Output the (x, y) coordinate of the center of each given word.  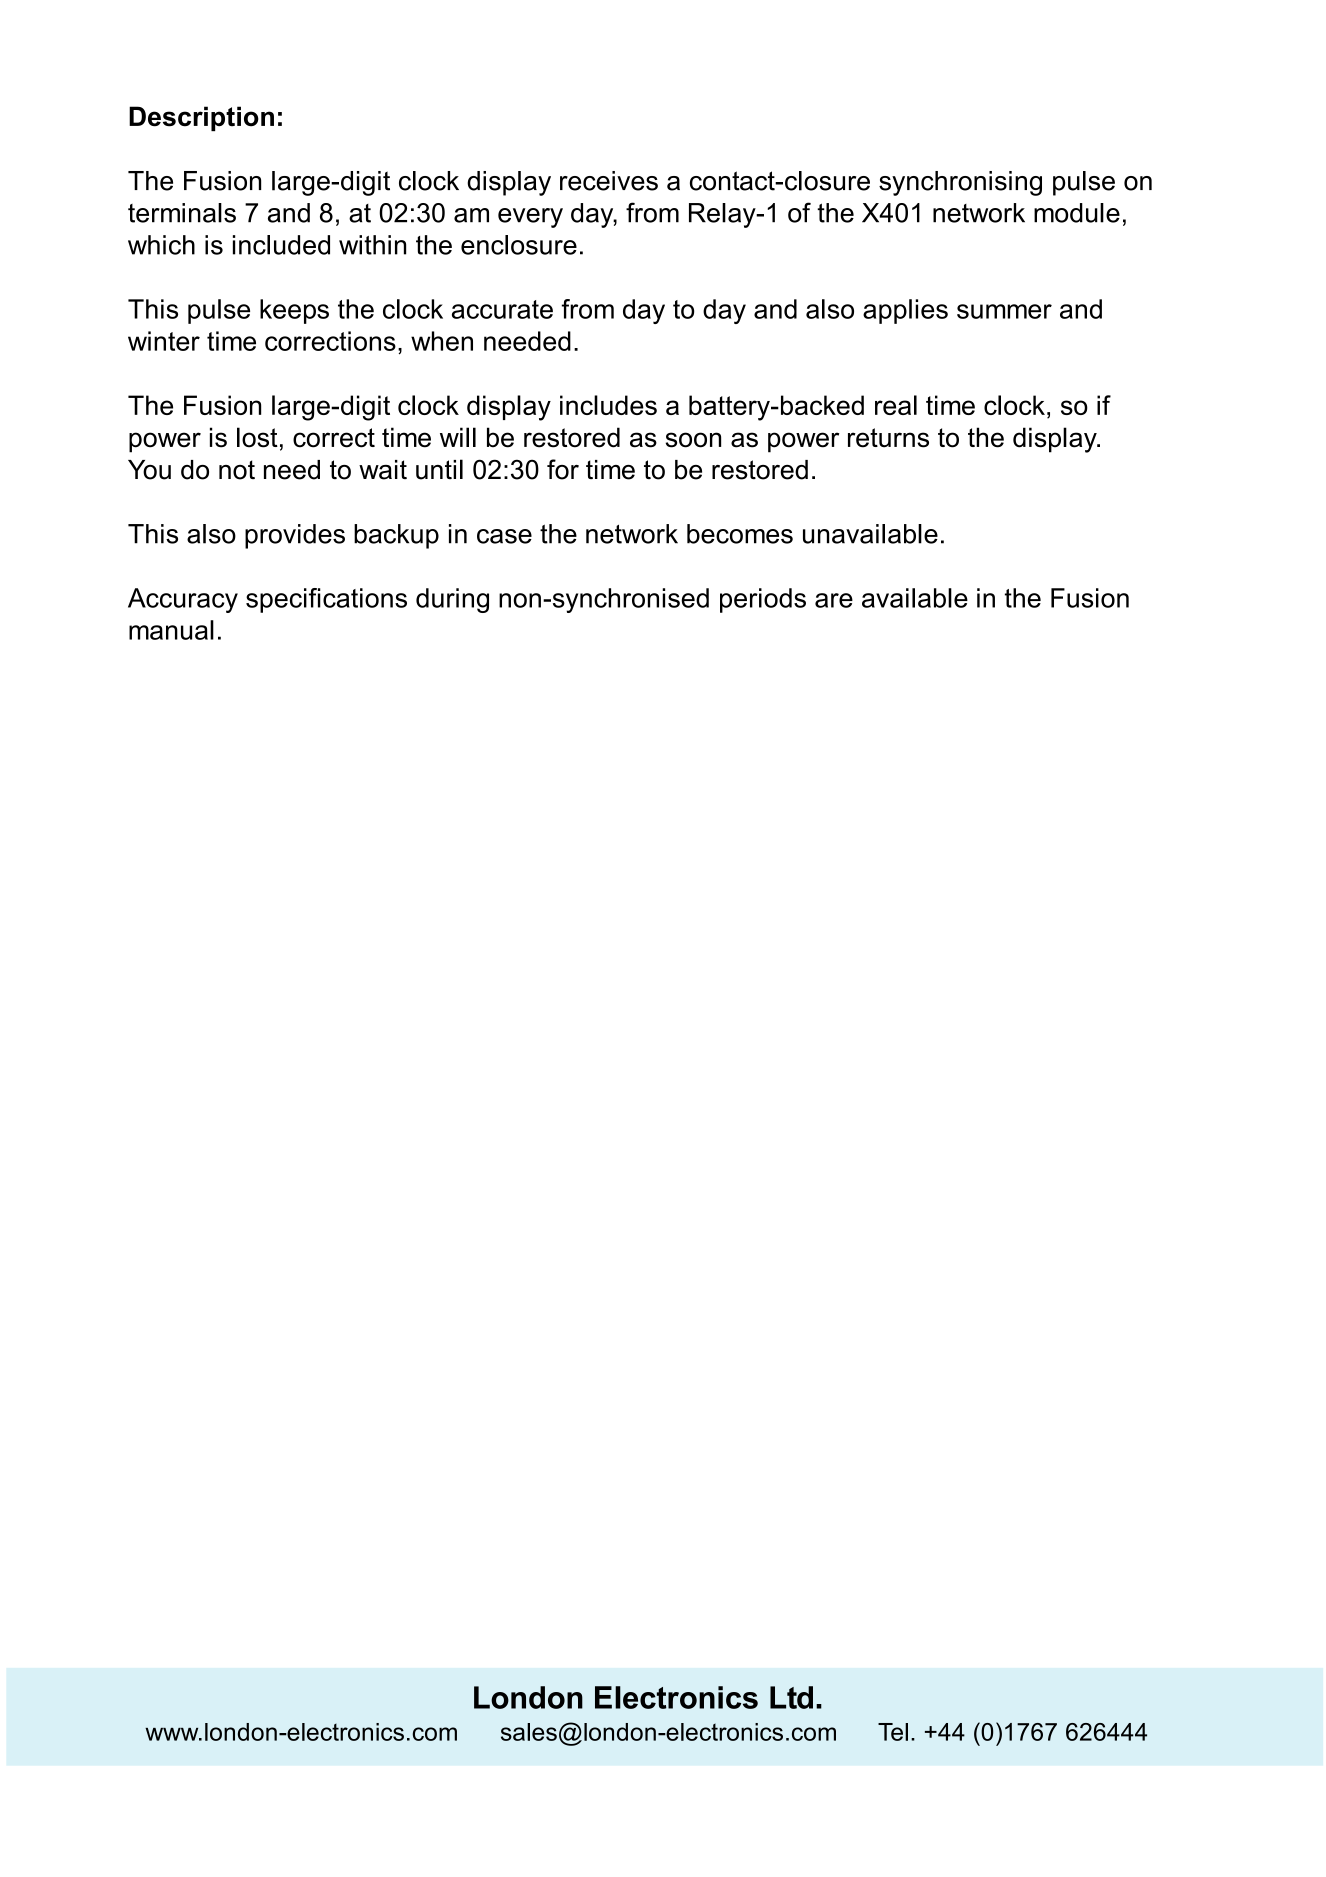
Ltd (791, 1697)
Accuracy (183, 600)
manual (171, 630)
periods (763, 600)
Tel (893, 1732)
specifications (326, 600)
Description (201, 118)
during (452, 600)
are (834, 600)
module (1077, 213)
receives (609, 181)
